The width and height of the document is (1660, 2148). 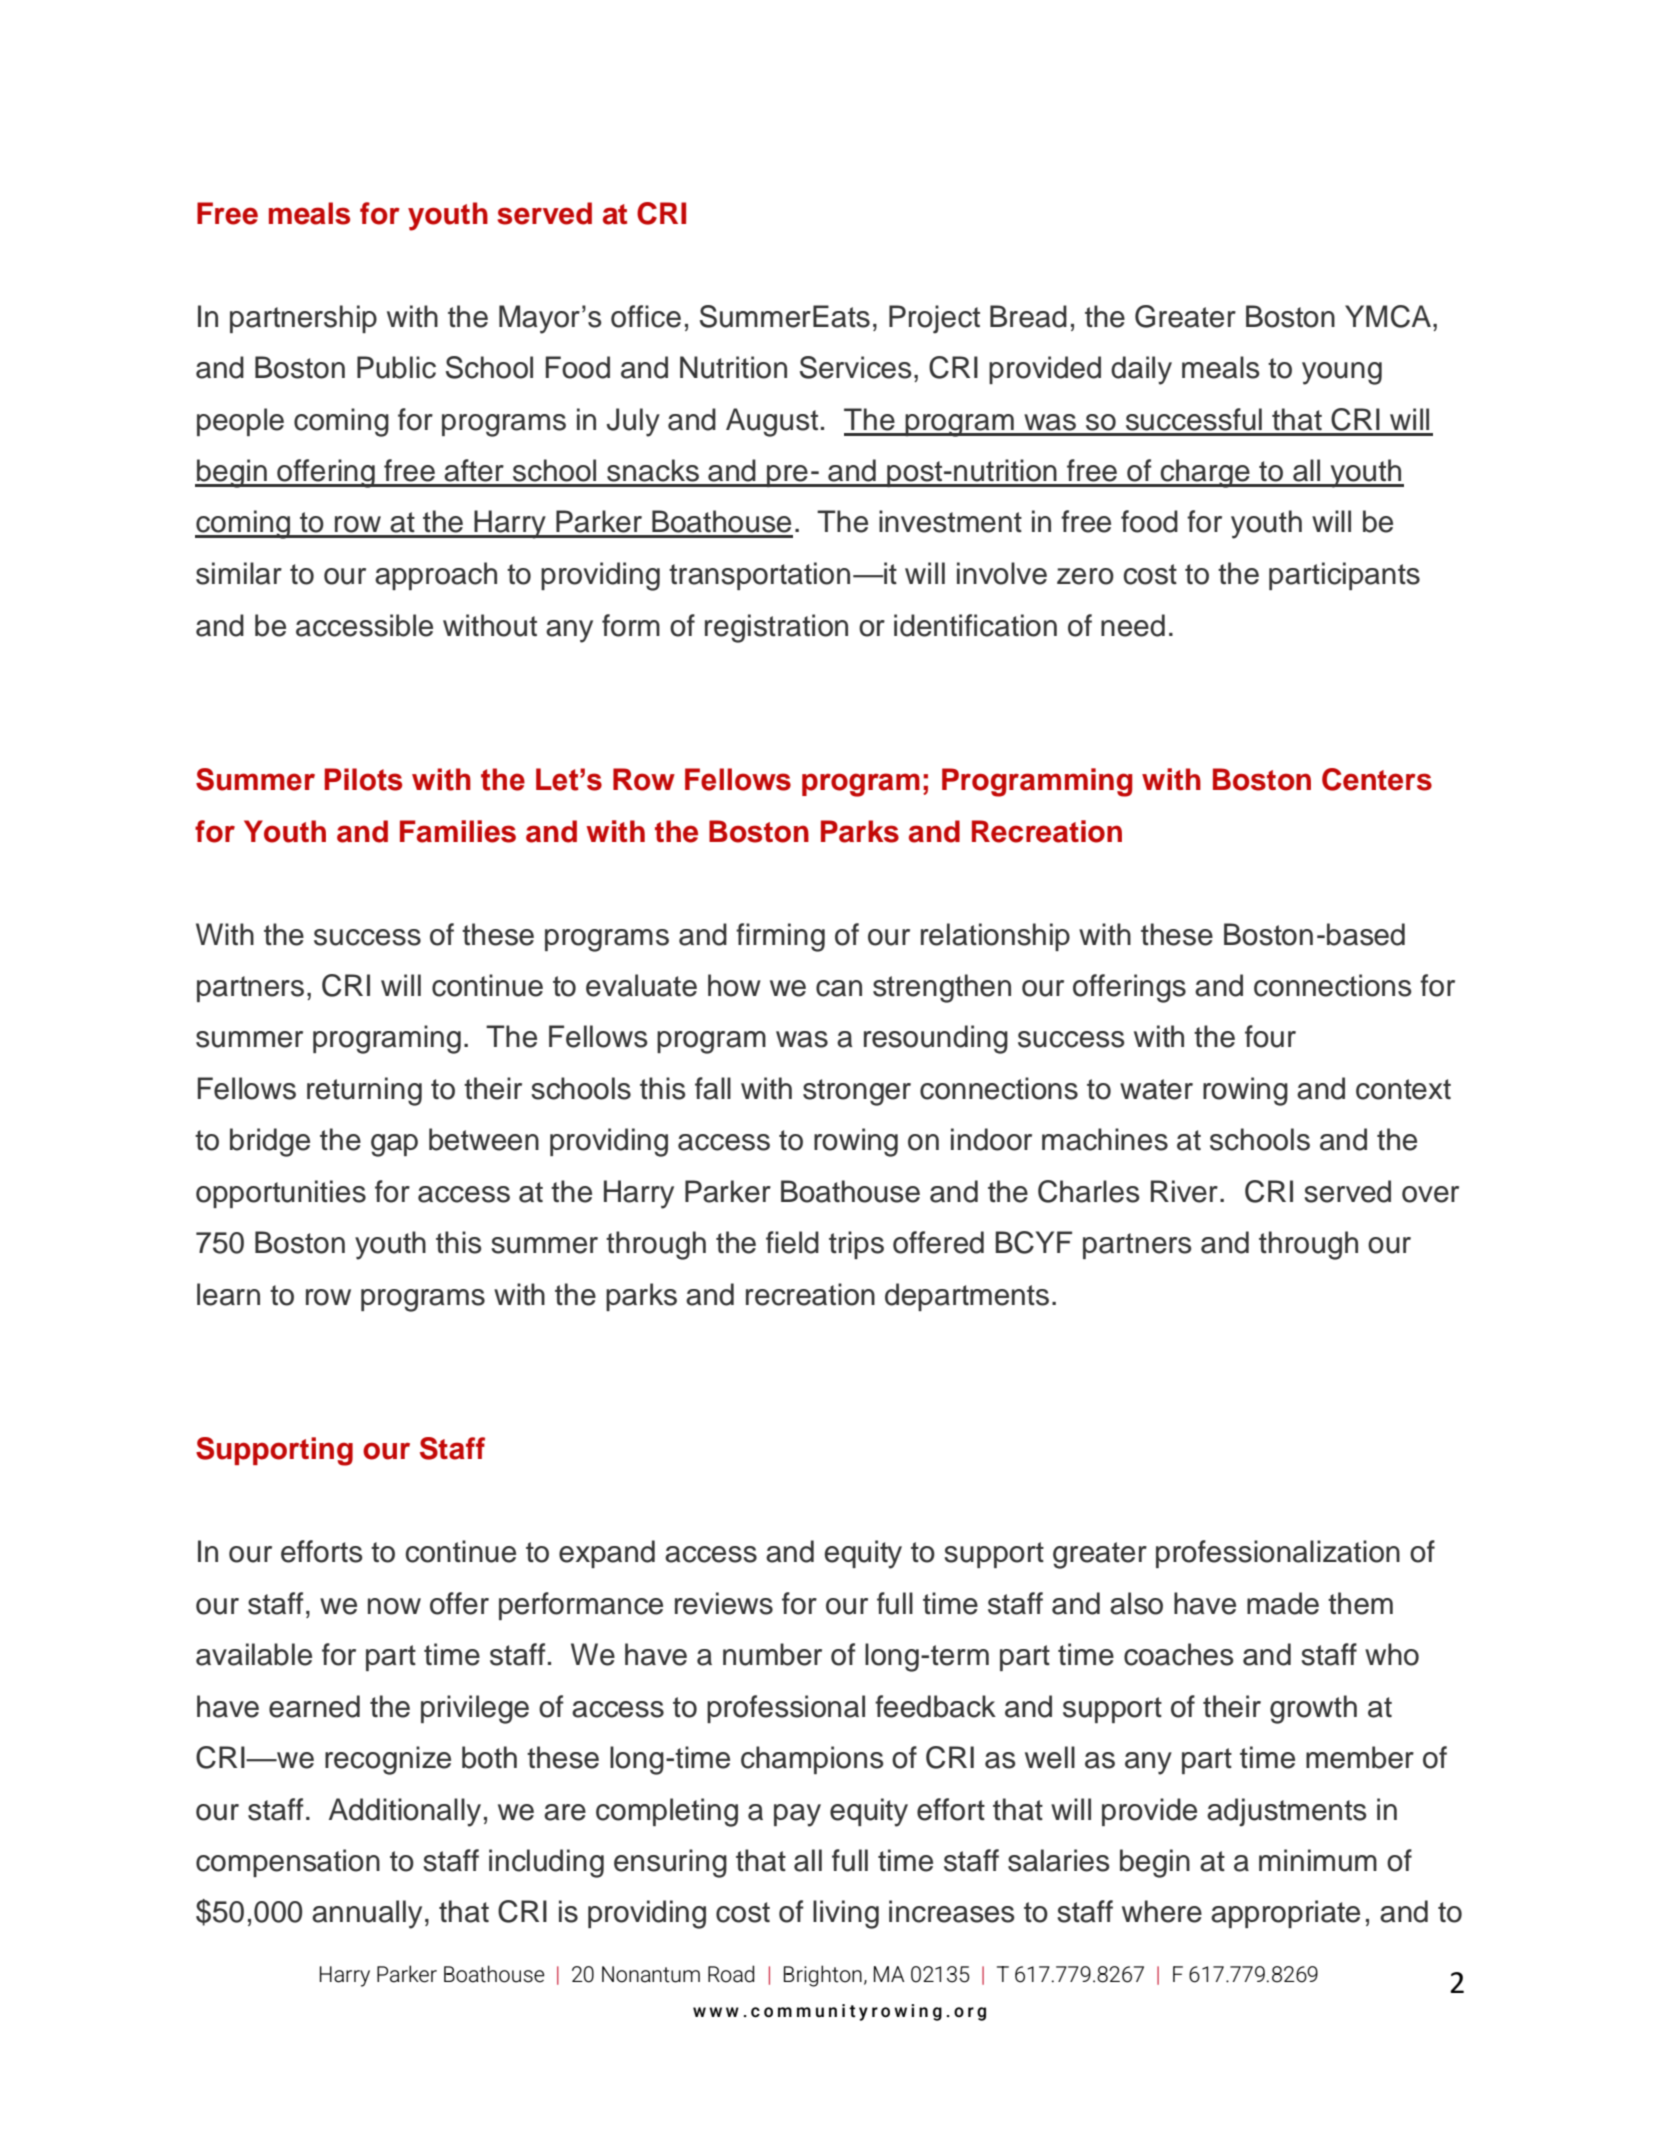 I want to click on Public, so click(x=396, y=367).
